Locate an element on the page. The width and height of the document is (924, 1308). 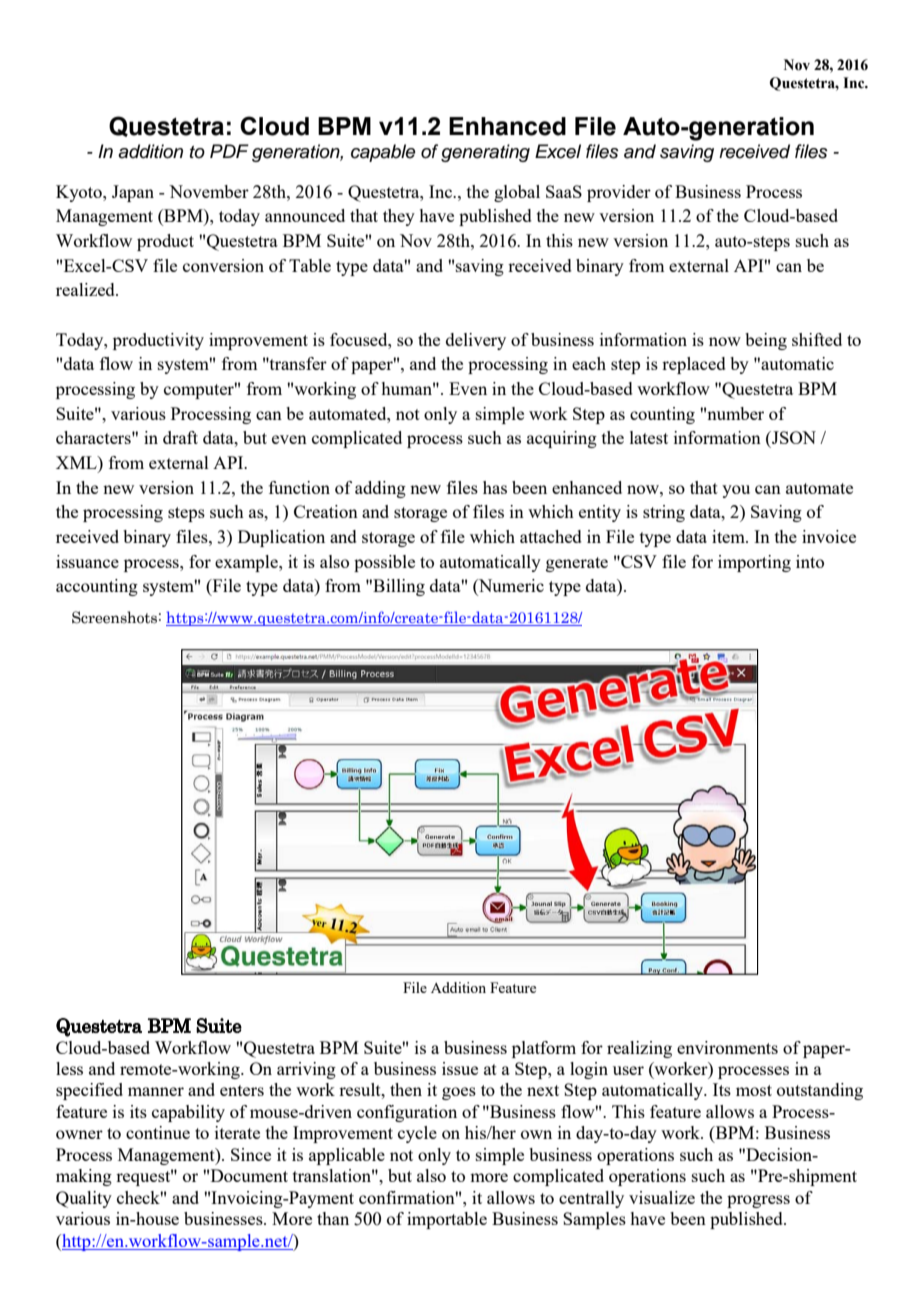
platform is located at coordinates (544, 1049).
